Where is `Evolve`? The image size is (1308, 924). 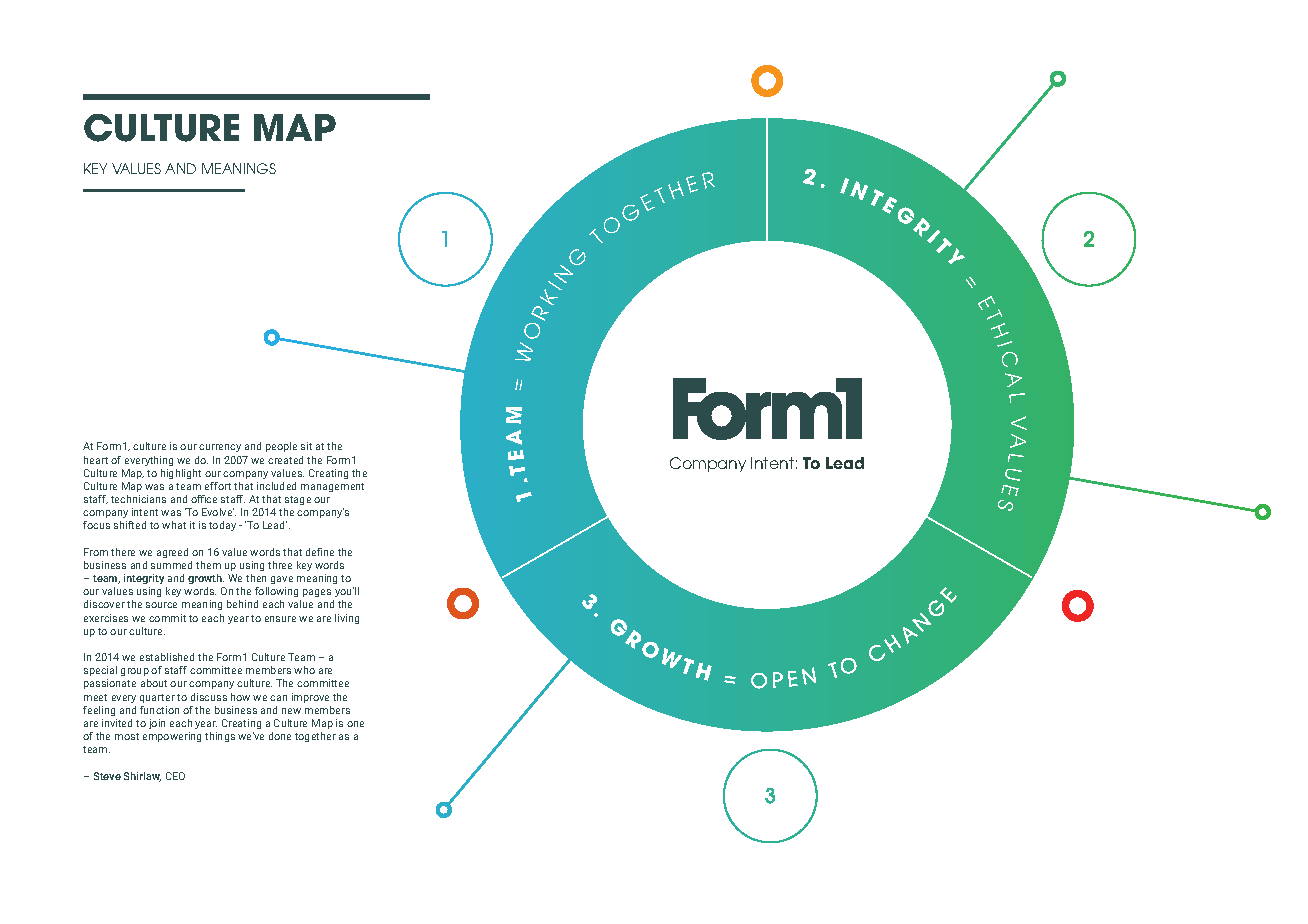
Evolve is located at coordinates (218, 512).
